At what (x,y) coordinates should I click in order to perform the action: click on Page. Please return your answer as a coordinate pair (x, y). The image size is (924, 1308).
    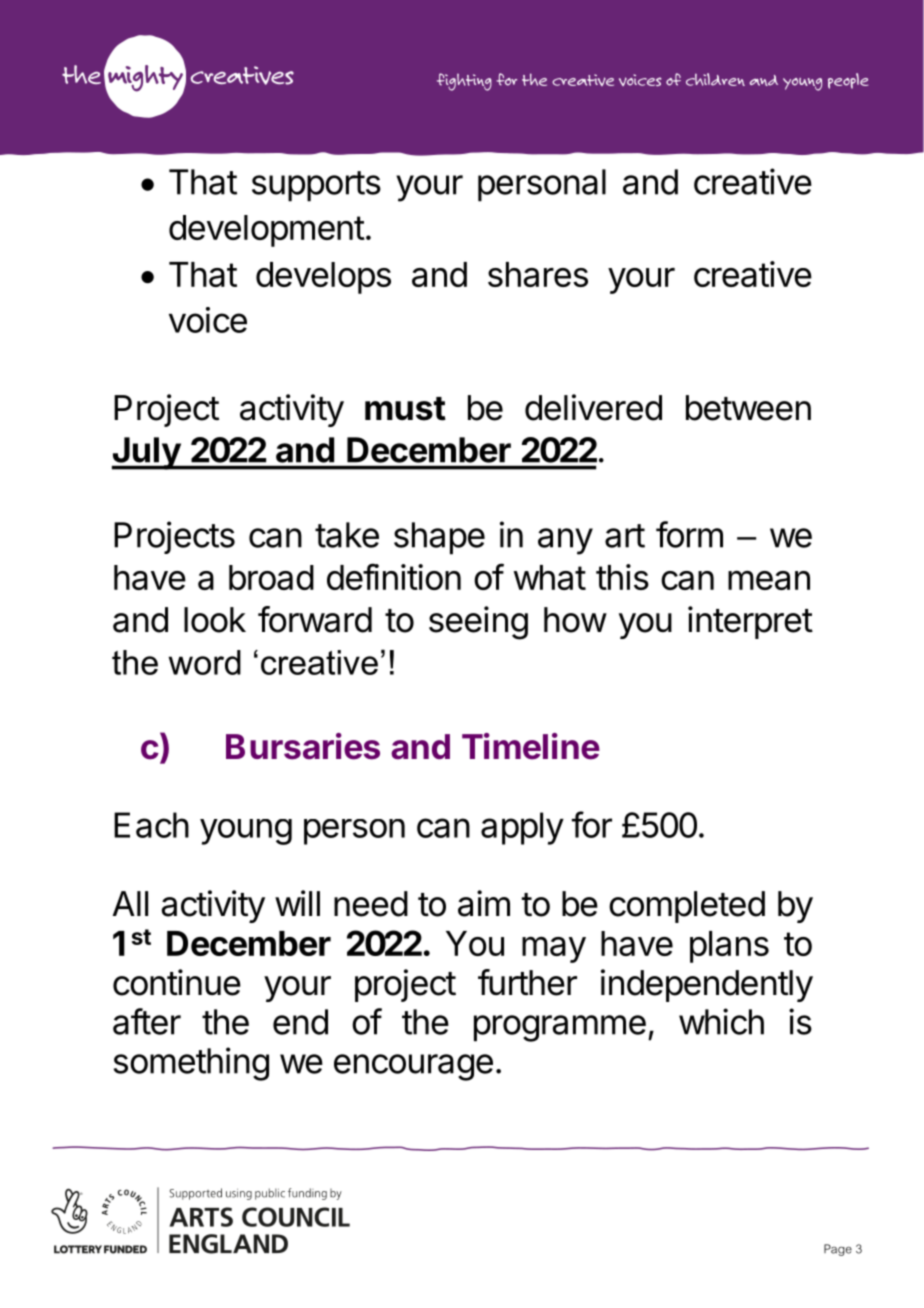
    Looking at the image, I should click on (838, 1250).
